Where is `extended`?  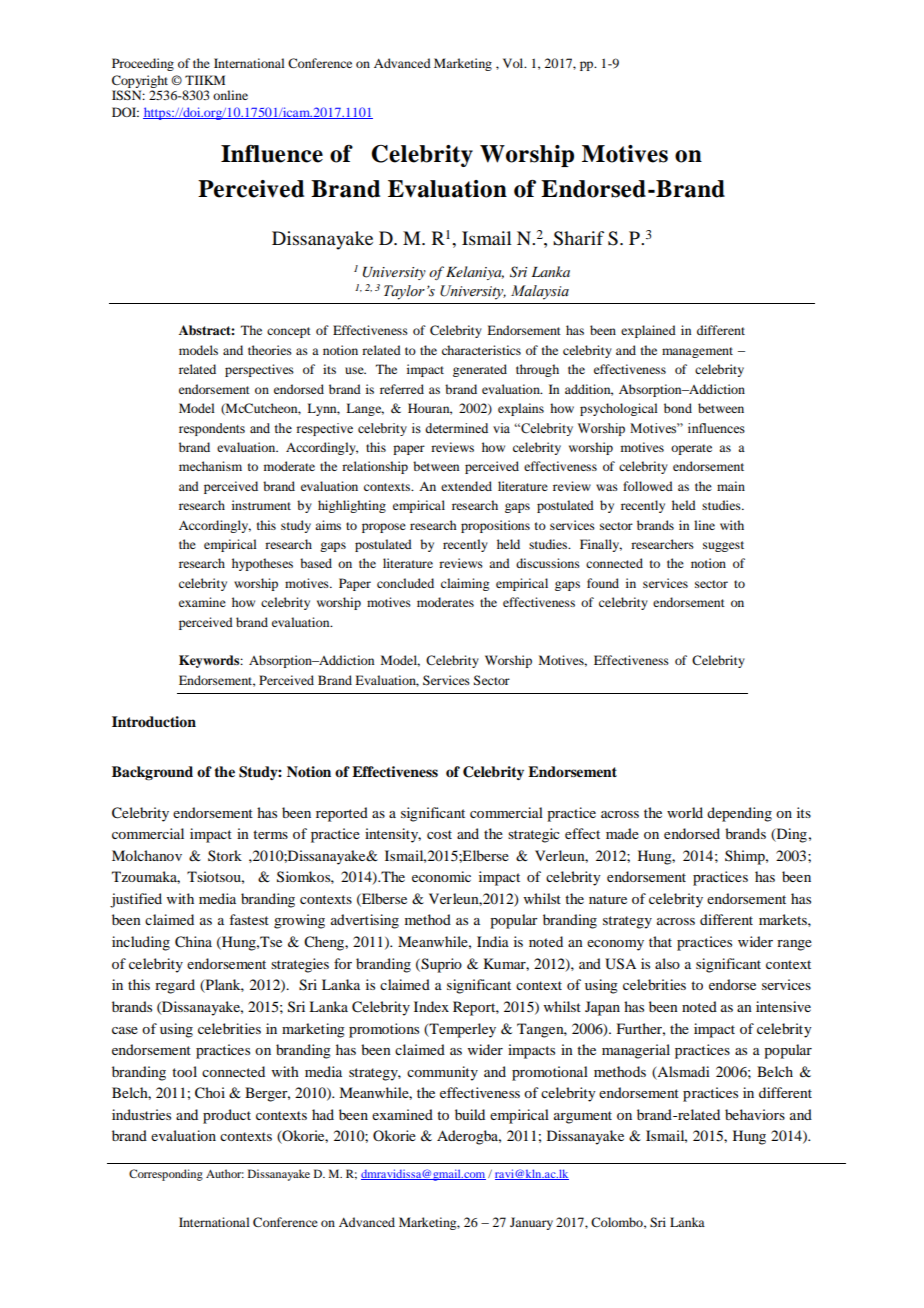 extended is located at coordinates (466, 486).
